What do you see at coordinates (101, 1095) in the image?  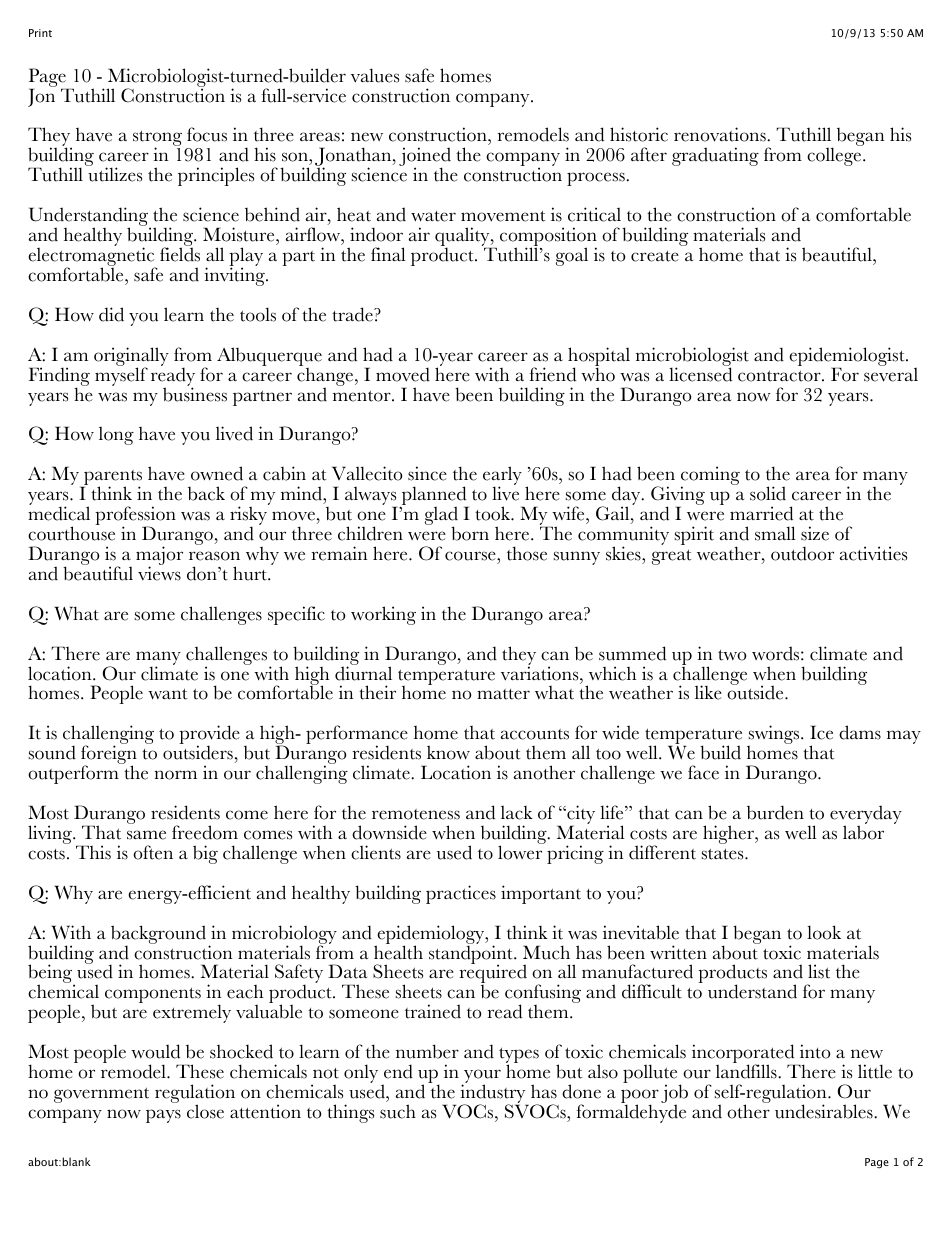 I see `government` at bounding box center [101, 1095].
